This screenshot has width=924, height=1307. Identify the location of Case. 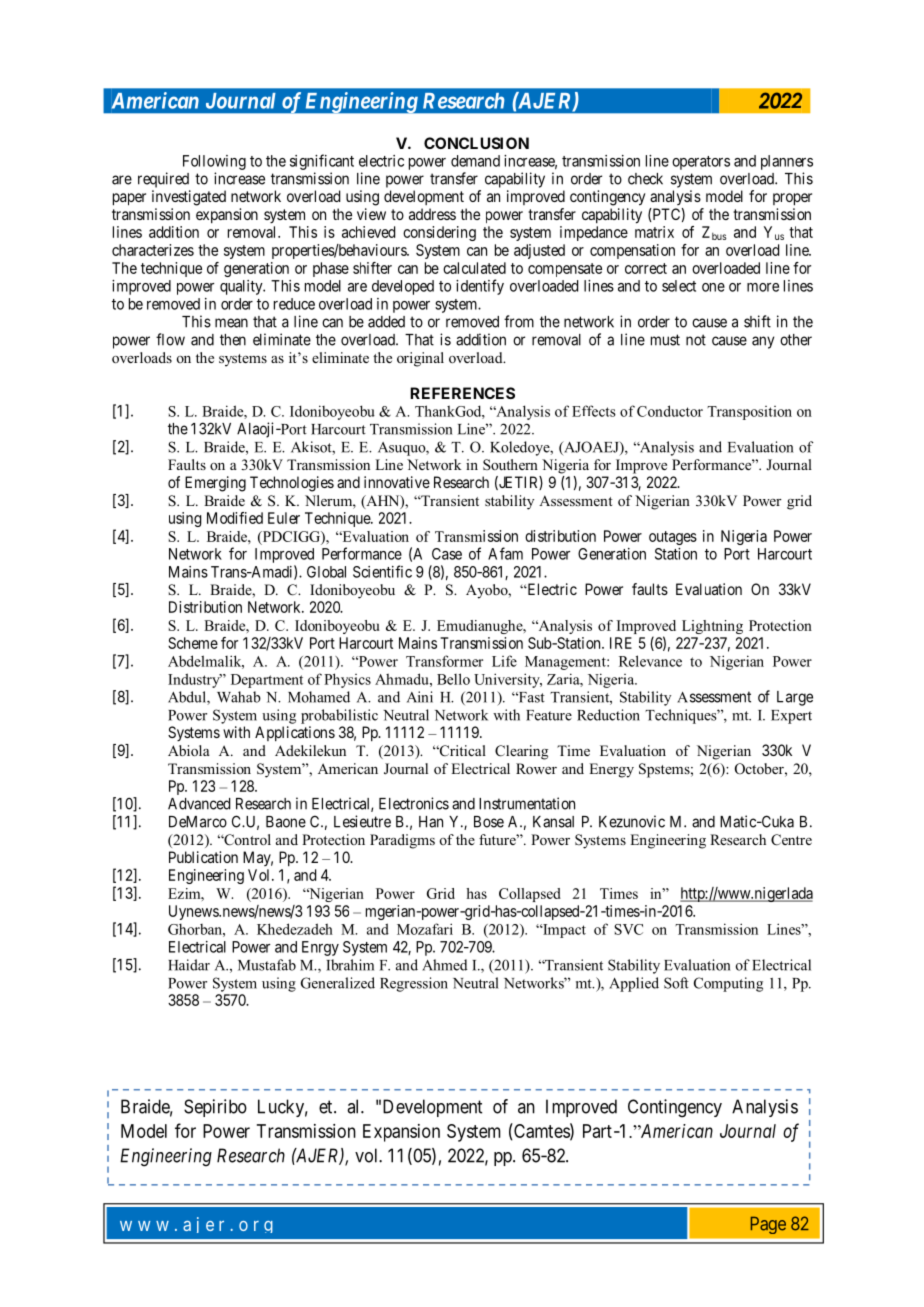
(447, 554).
